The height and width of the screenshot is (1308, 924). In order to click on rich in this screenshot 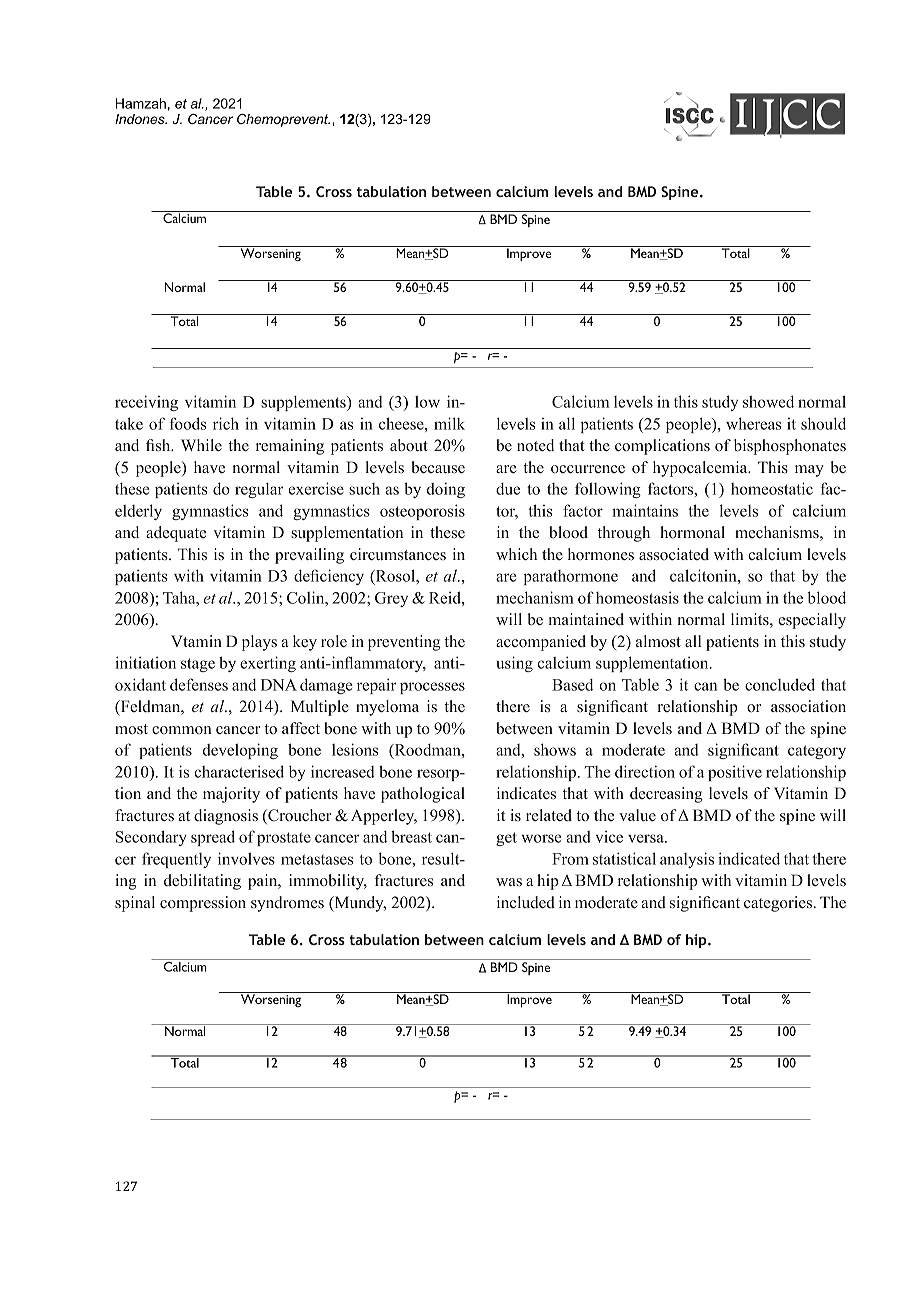, I will do `click(226, 423)`.
